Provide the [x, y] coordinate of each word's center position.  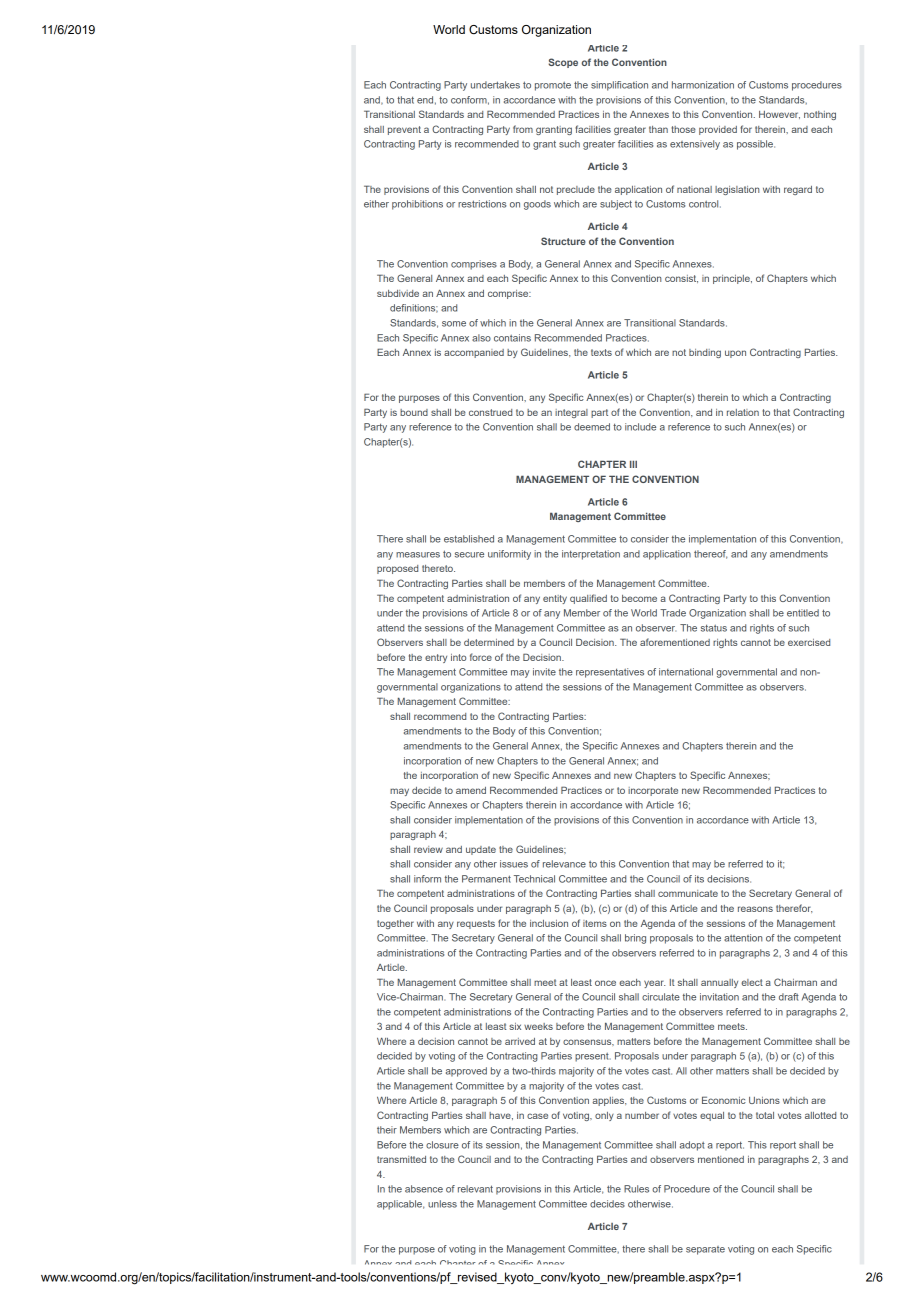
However [779, 115]
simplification [619, 86]
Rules [636, 1189]
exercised [809, 642]
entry [436, 658]
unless [442, 1204]
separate [705, 1250]
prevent [404, 130]
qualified [588, 599]
